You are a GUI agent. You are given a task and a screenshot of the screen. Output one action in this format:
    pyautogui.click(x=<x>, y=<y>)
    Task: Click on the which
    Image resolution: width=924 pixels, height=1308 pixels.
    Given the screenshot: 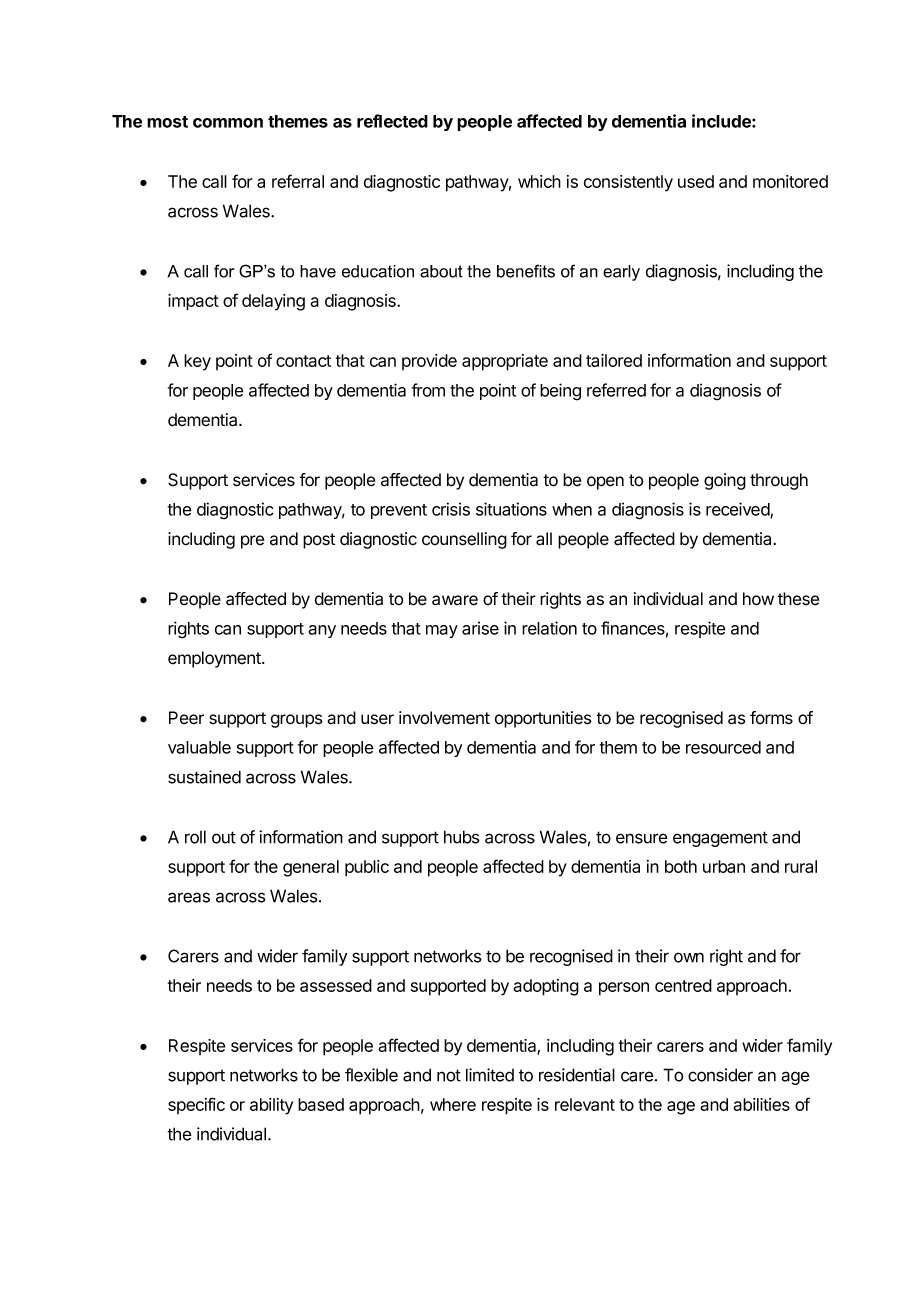 What is the action you would take?
    pyautogui.click(x=539, y=181)
